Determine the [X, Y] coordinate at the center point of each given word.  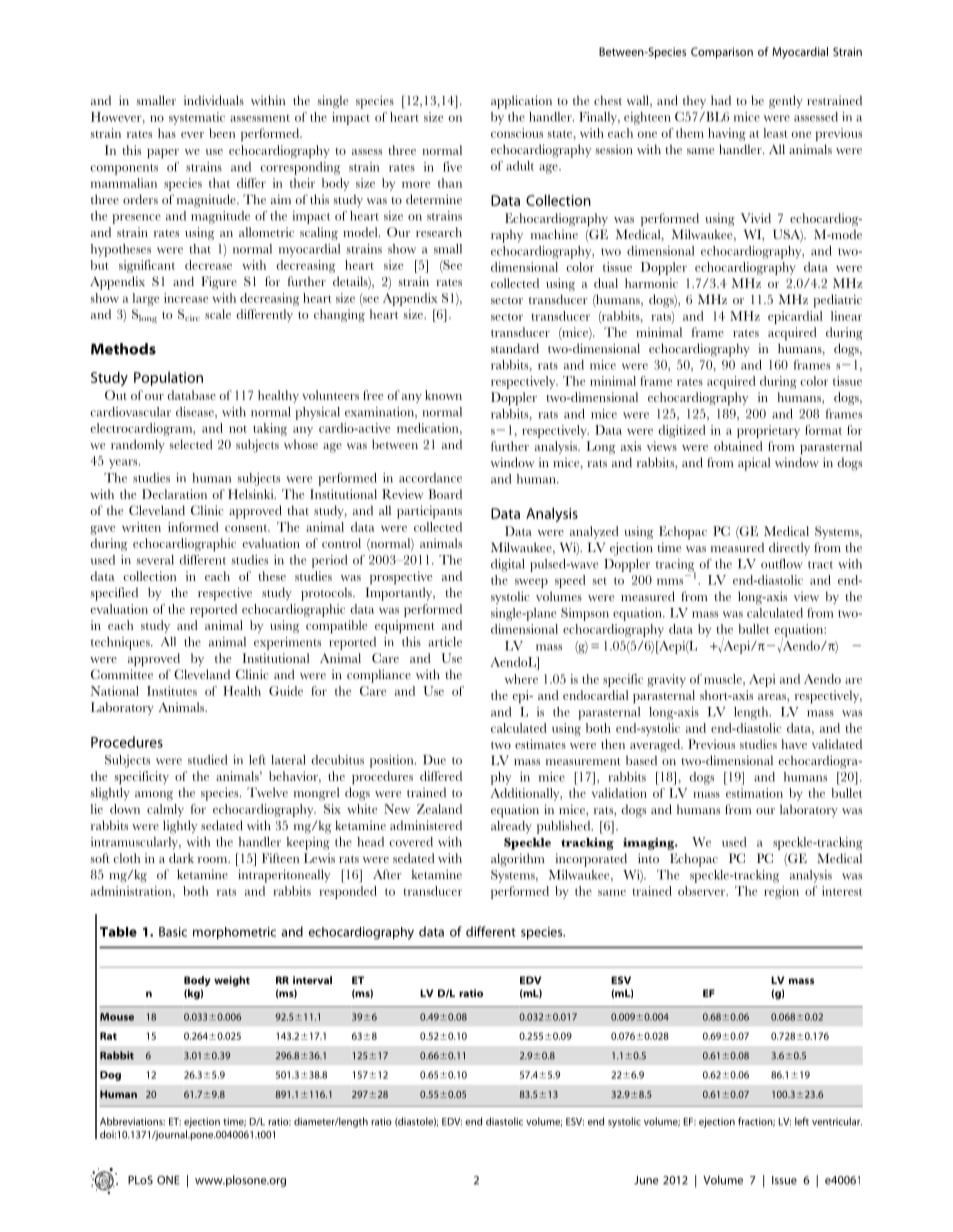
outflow [782, 564]
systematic [197, 118]
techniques [121, 643]
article [445, 642]
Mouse [117, 1017]
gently [786, 102]
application [521, 102]
